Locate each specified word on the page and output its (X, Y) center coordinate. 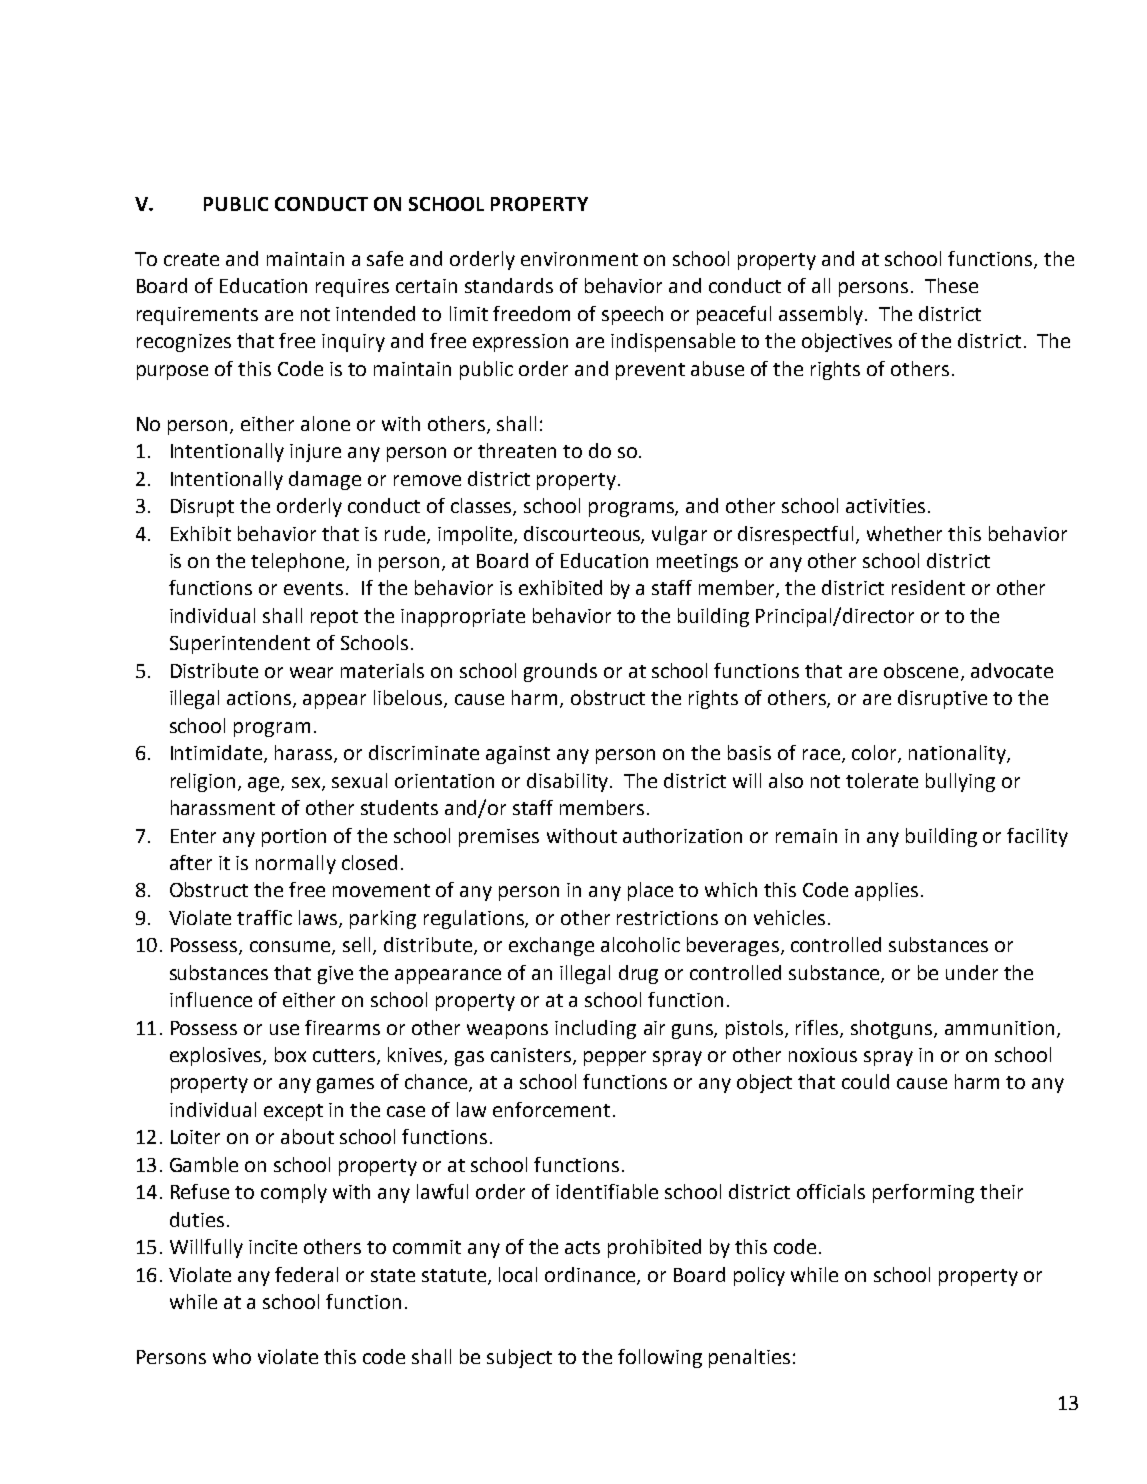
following (660, 1358)
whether (904, 533)
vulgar (679, 535)
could (865, 1081)
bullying (960, 782)
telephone (299, 562)
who (232, 1356)
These (951, 285)
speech (632, 315)
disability (569, 782)
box (290, 1054)
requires (352, 288)
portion (294, 838)
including (595, 1029)
